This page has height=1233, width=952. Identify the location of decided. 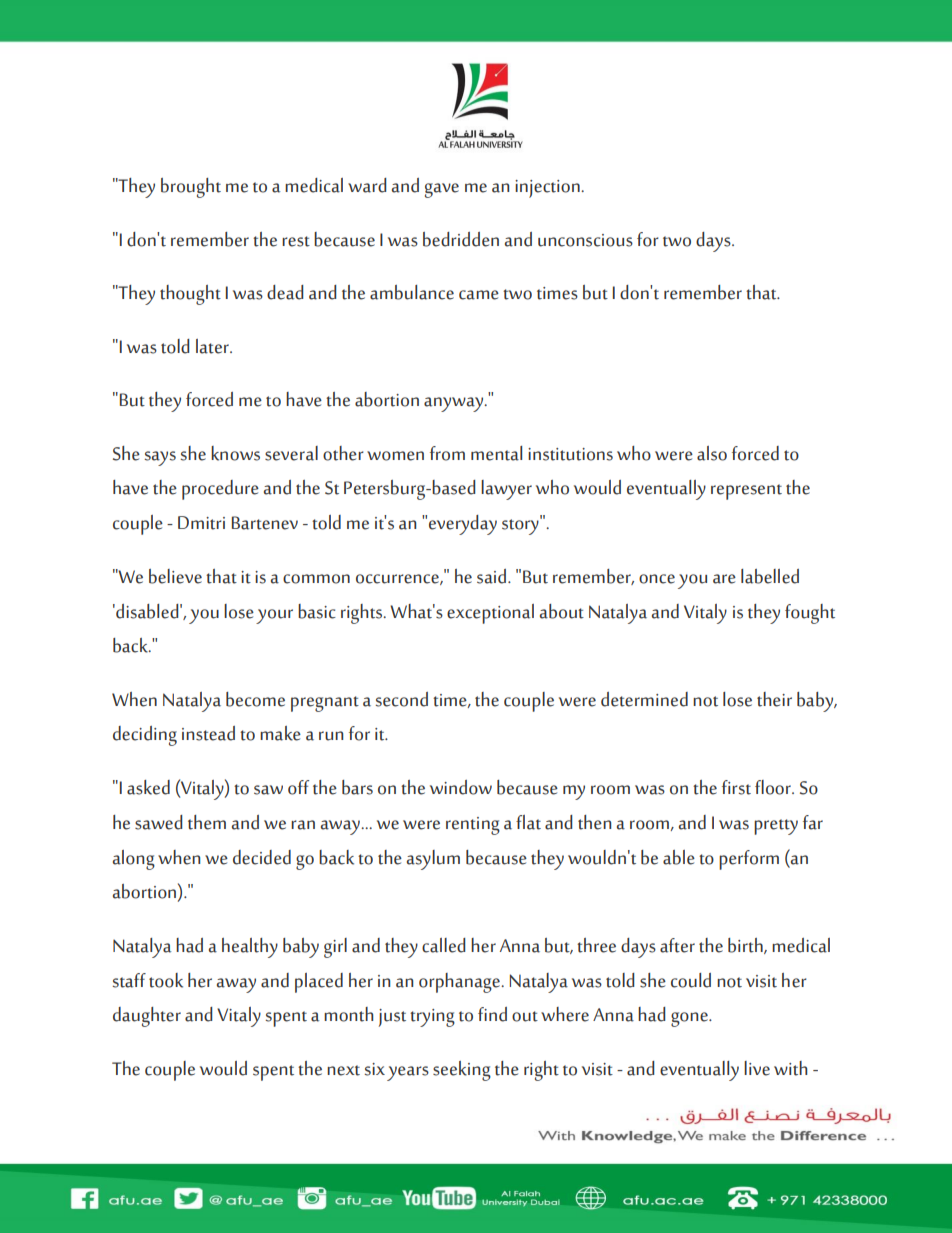
(262, 857).
